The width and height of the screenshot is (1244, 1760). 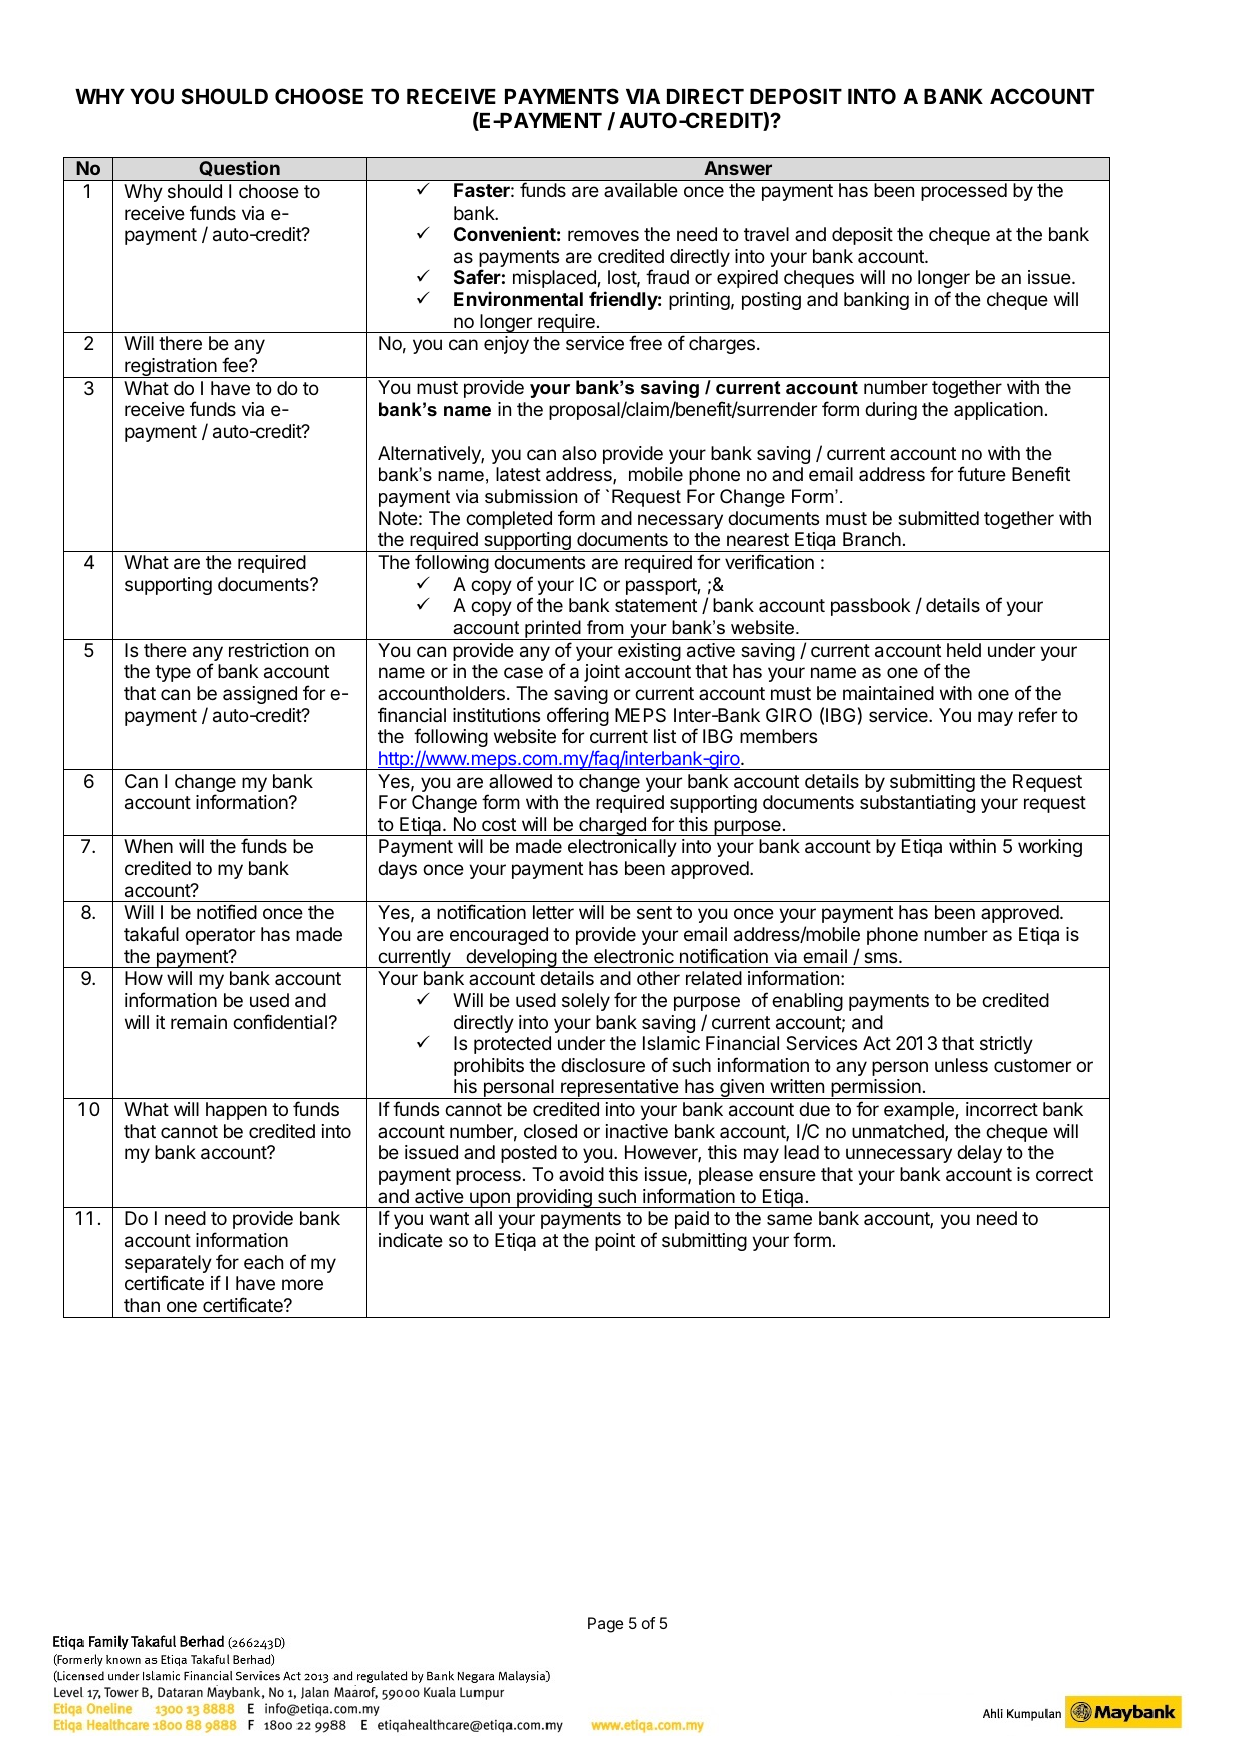 I want to click on each, so click(x=263, y=1262).
